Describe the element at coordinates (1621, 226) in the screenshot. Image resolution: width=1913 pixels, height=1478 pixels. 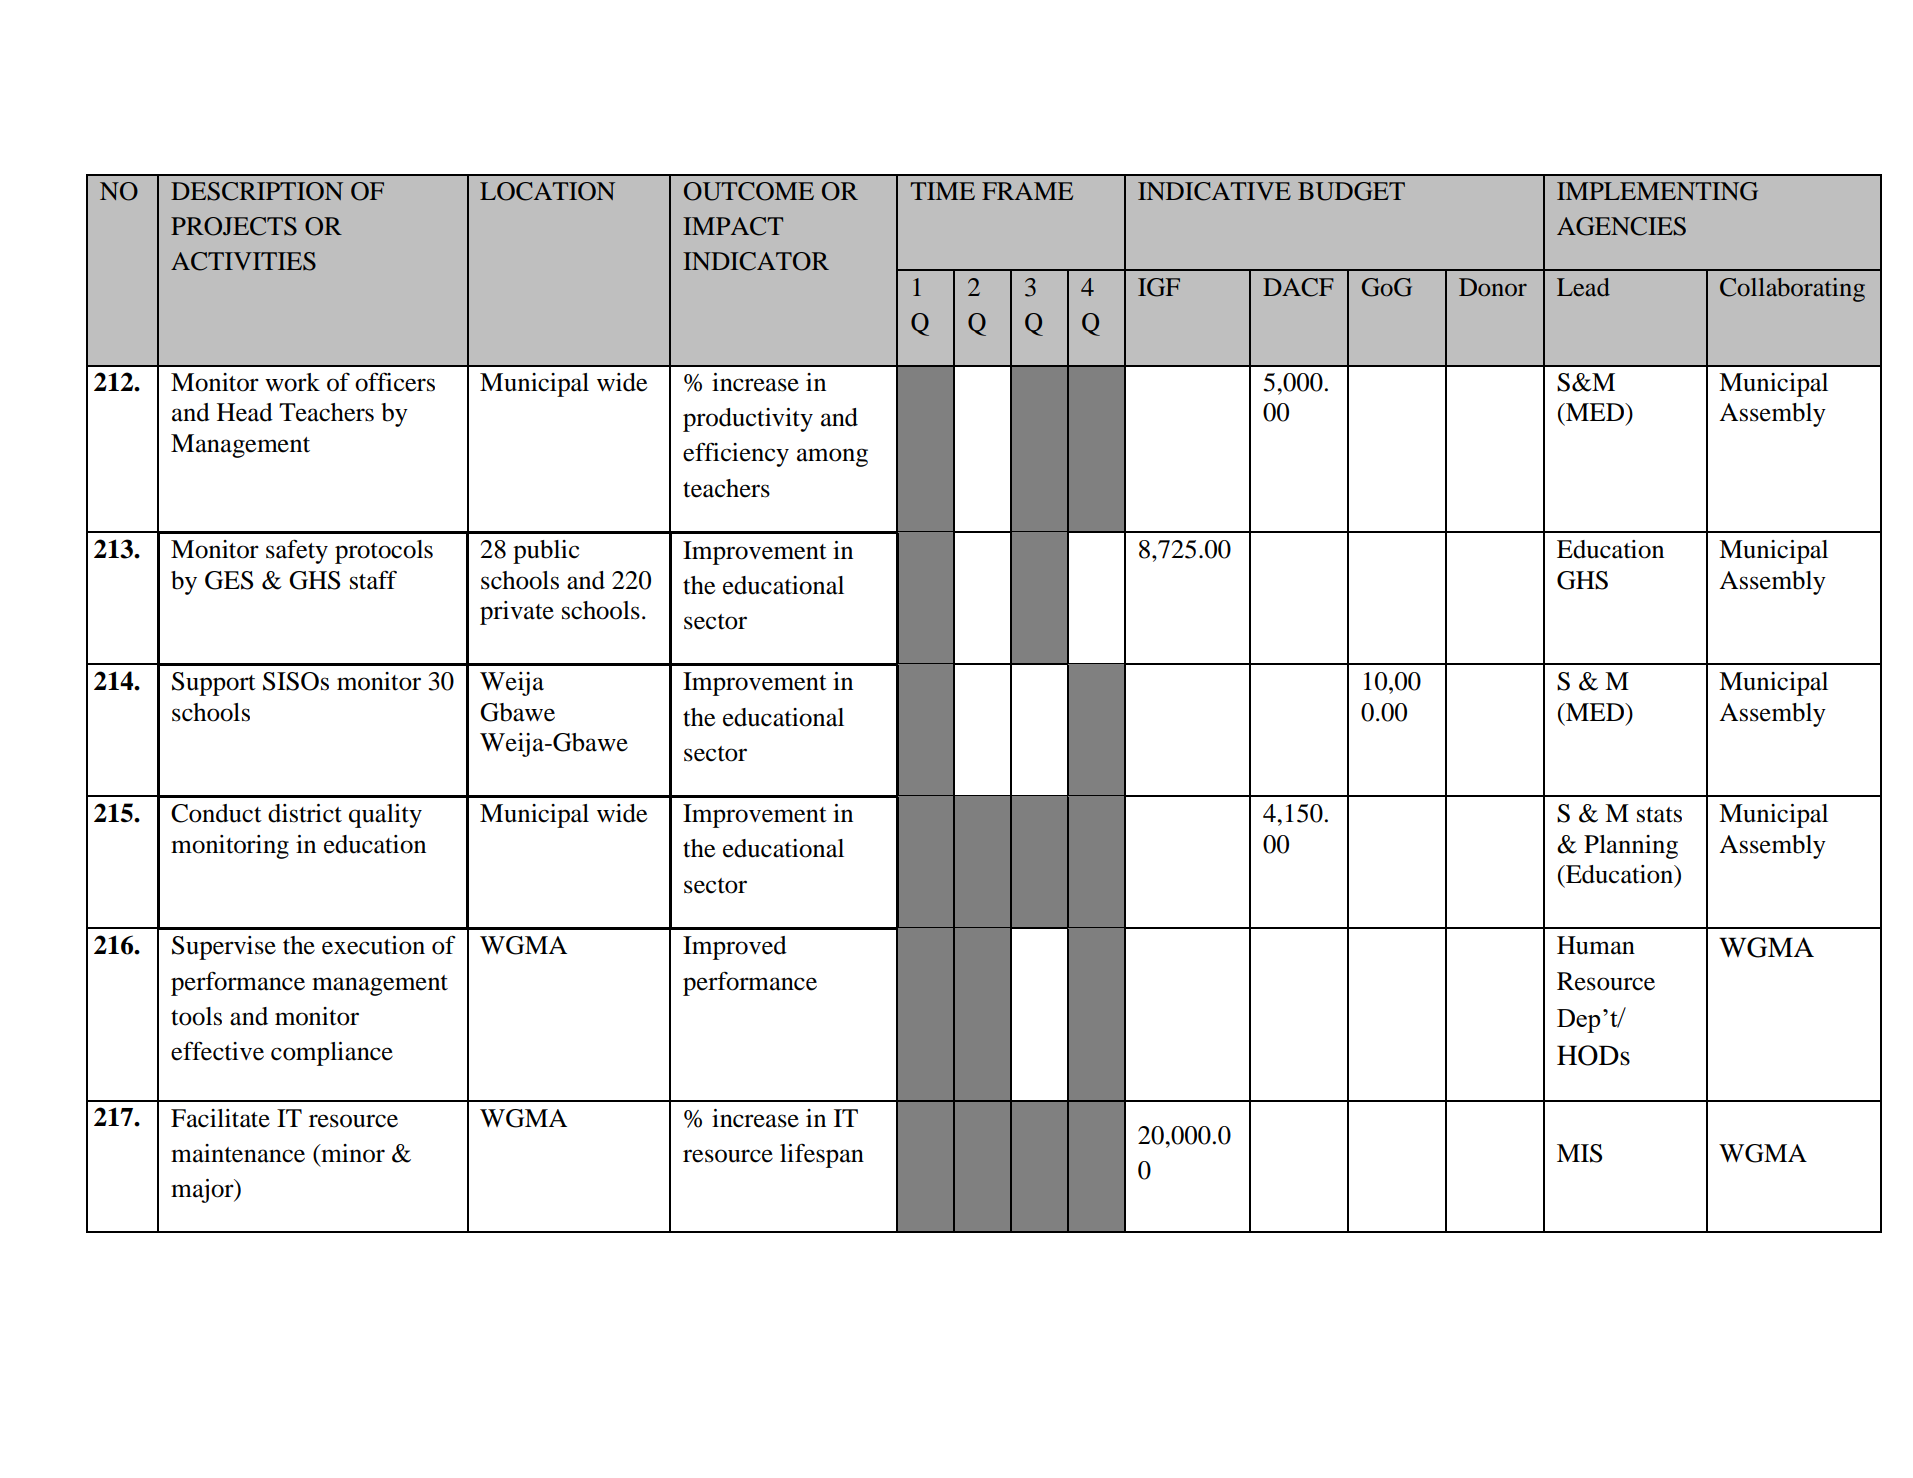
I see `AGENCIES` at that location.
